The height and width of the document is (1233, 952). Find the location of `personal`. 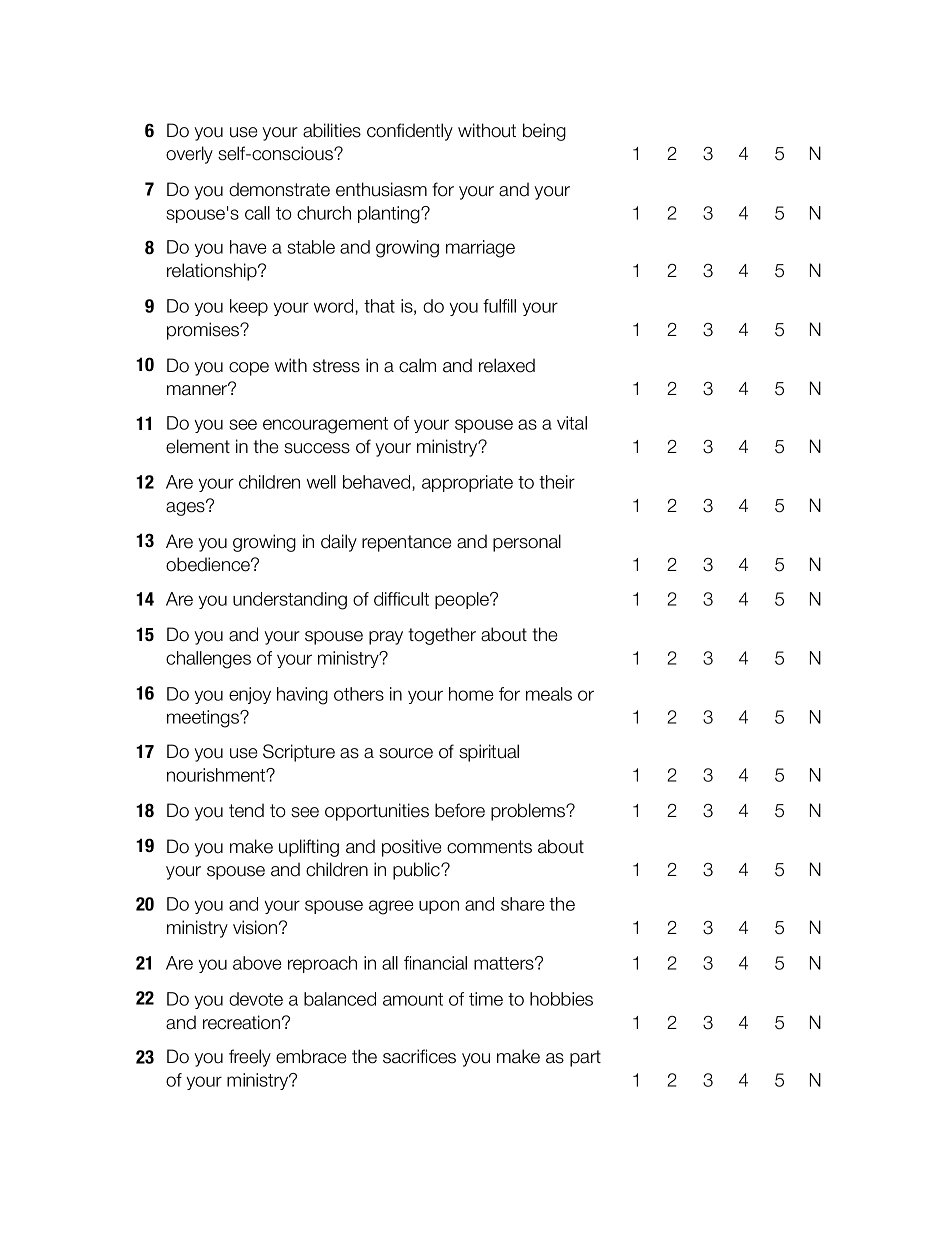

personal is located at coordinates (527, 543).
